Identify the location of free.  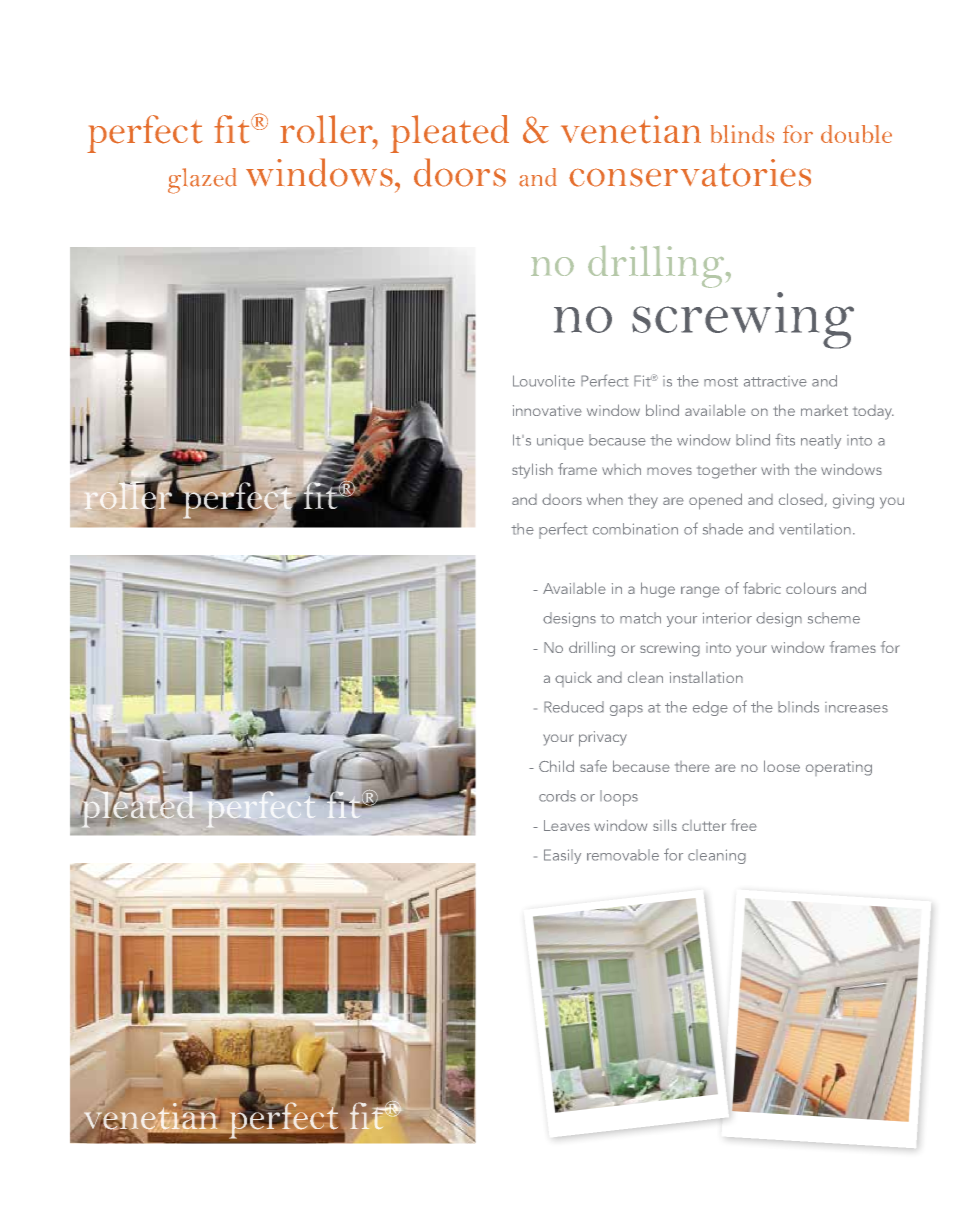
(744, 825).
